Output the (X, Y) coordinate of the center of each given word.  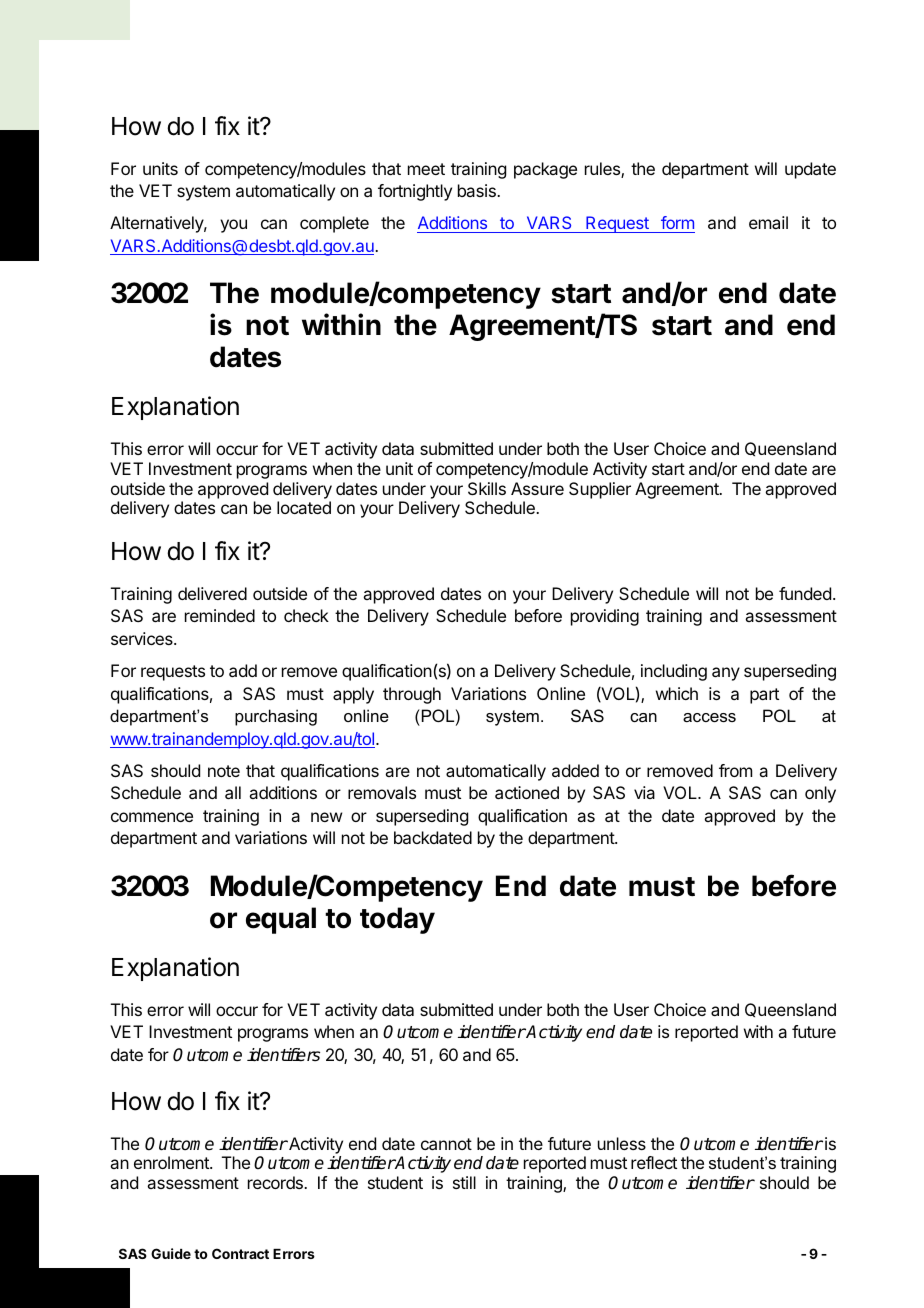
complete (334, 224)
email (768, 222)
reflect (654, 1162)
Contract (240, 1253)
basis (478, 190)
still (464, 1182)
